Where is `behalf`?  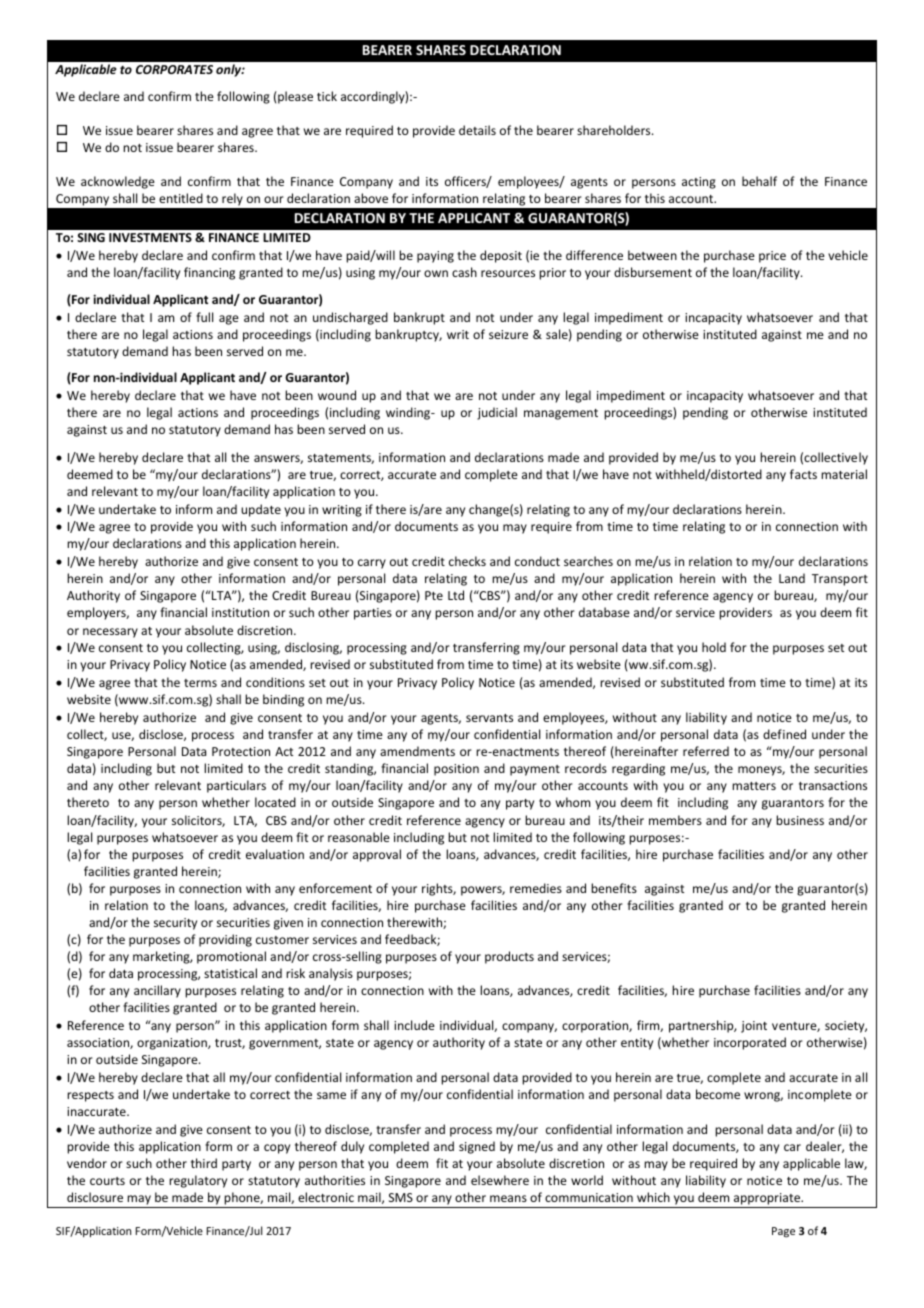
behalf is located at coordinates (759, 181).
